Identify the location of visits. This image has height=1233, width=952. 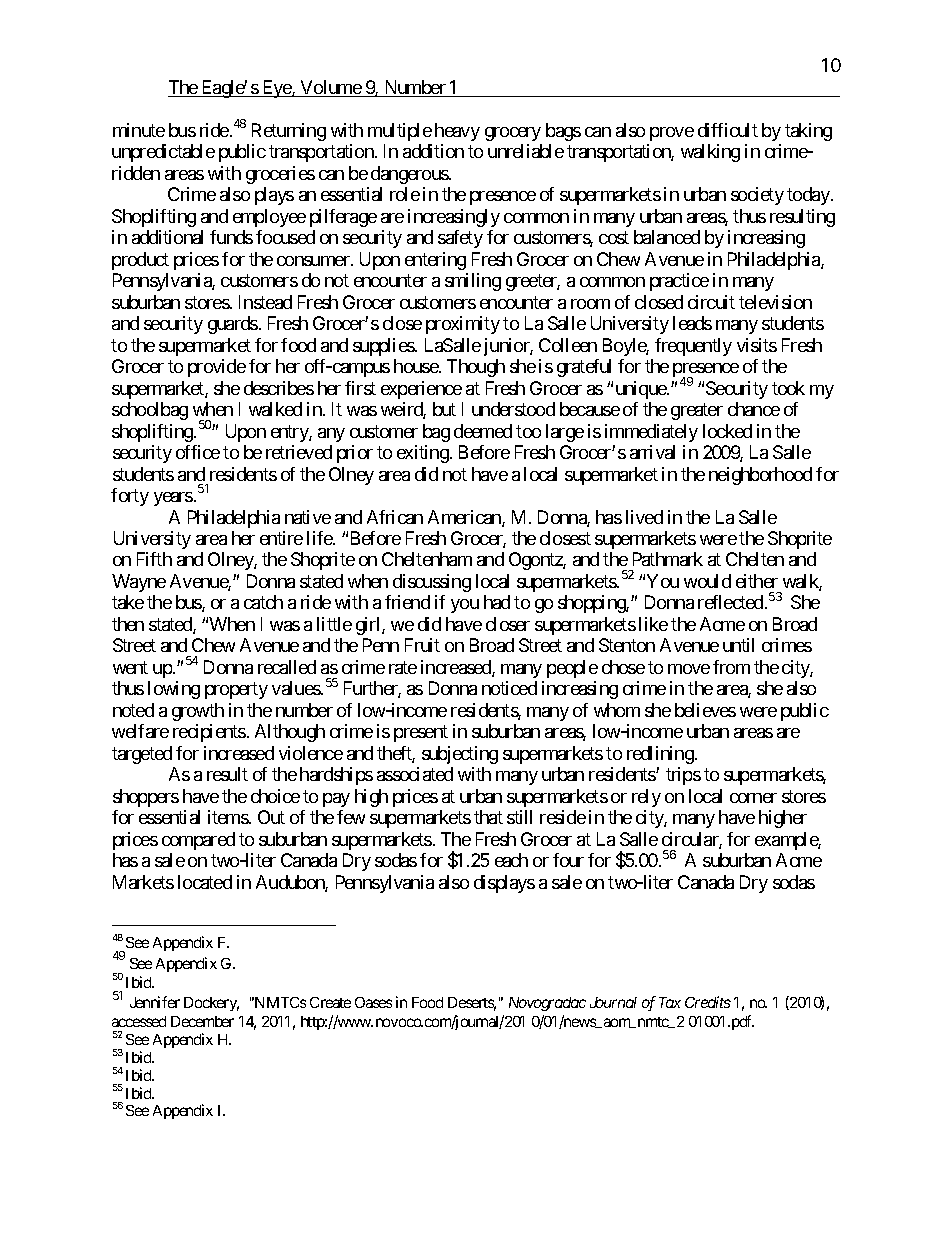
(757, 345).
